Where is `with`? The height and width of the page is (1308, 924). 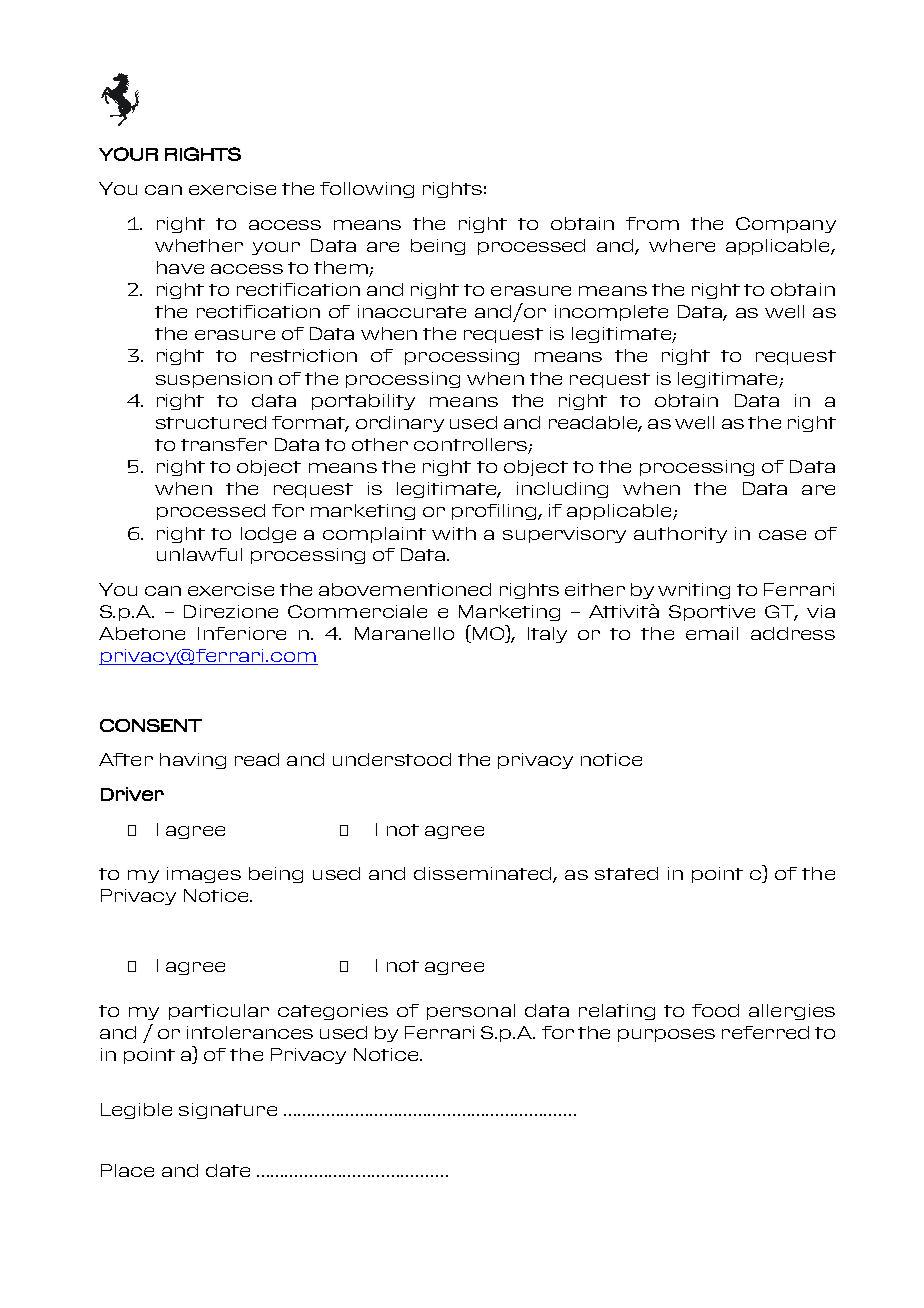
with is located at coordinates (454, 533).
